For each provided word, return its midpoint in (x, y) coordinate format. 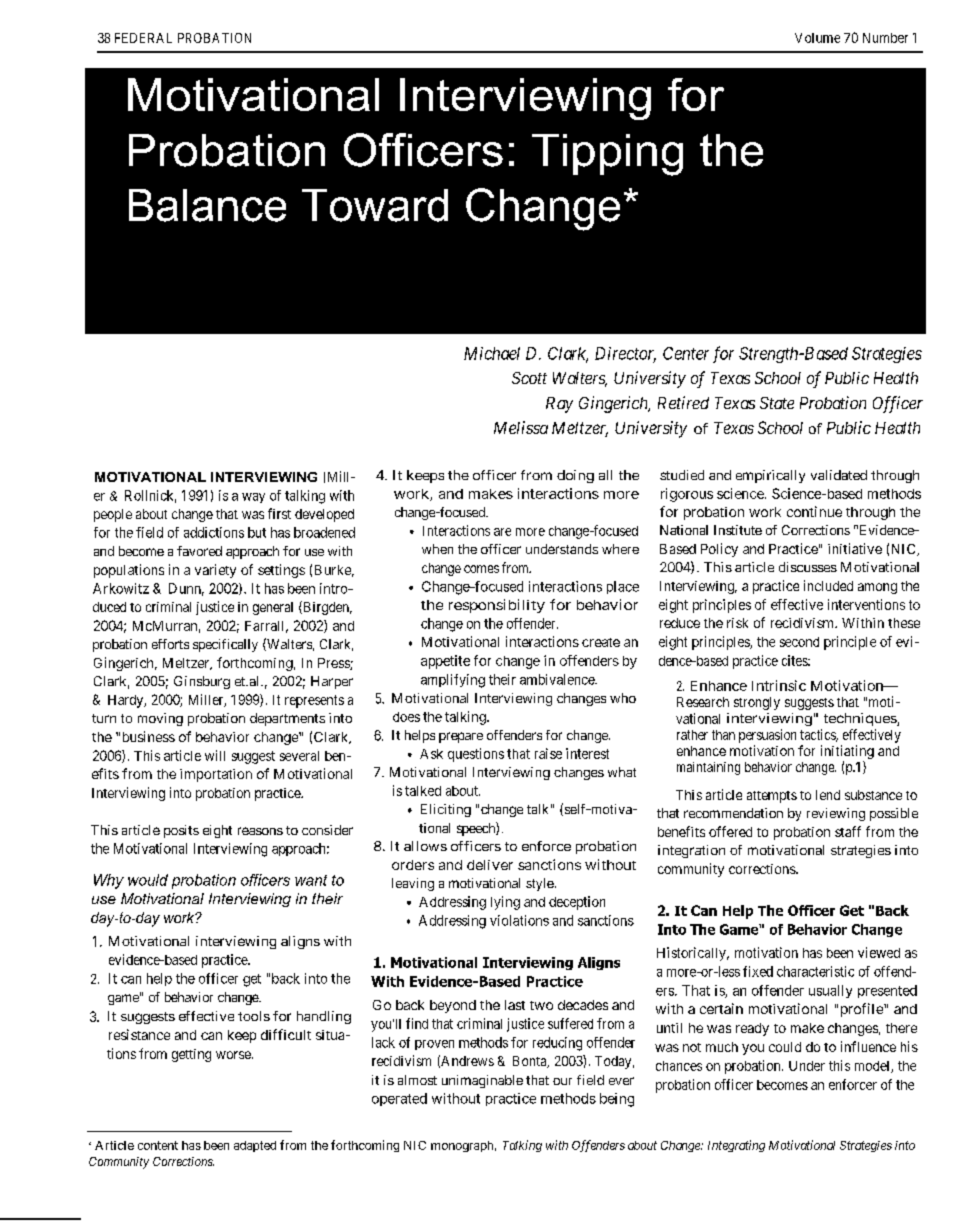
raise (548, 753)
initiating (847, 752)
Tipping (607, 155)
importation (216, 775)
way (253, 498)
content (158, 1145)
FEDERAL (143, 38)
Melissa (521, 427)
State (777, 403)
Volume (817, 38)
